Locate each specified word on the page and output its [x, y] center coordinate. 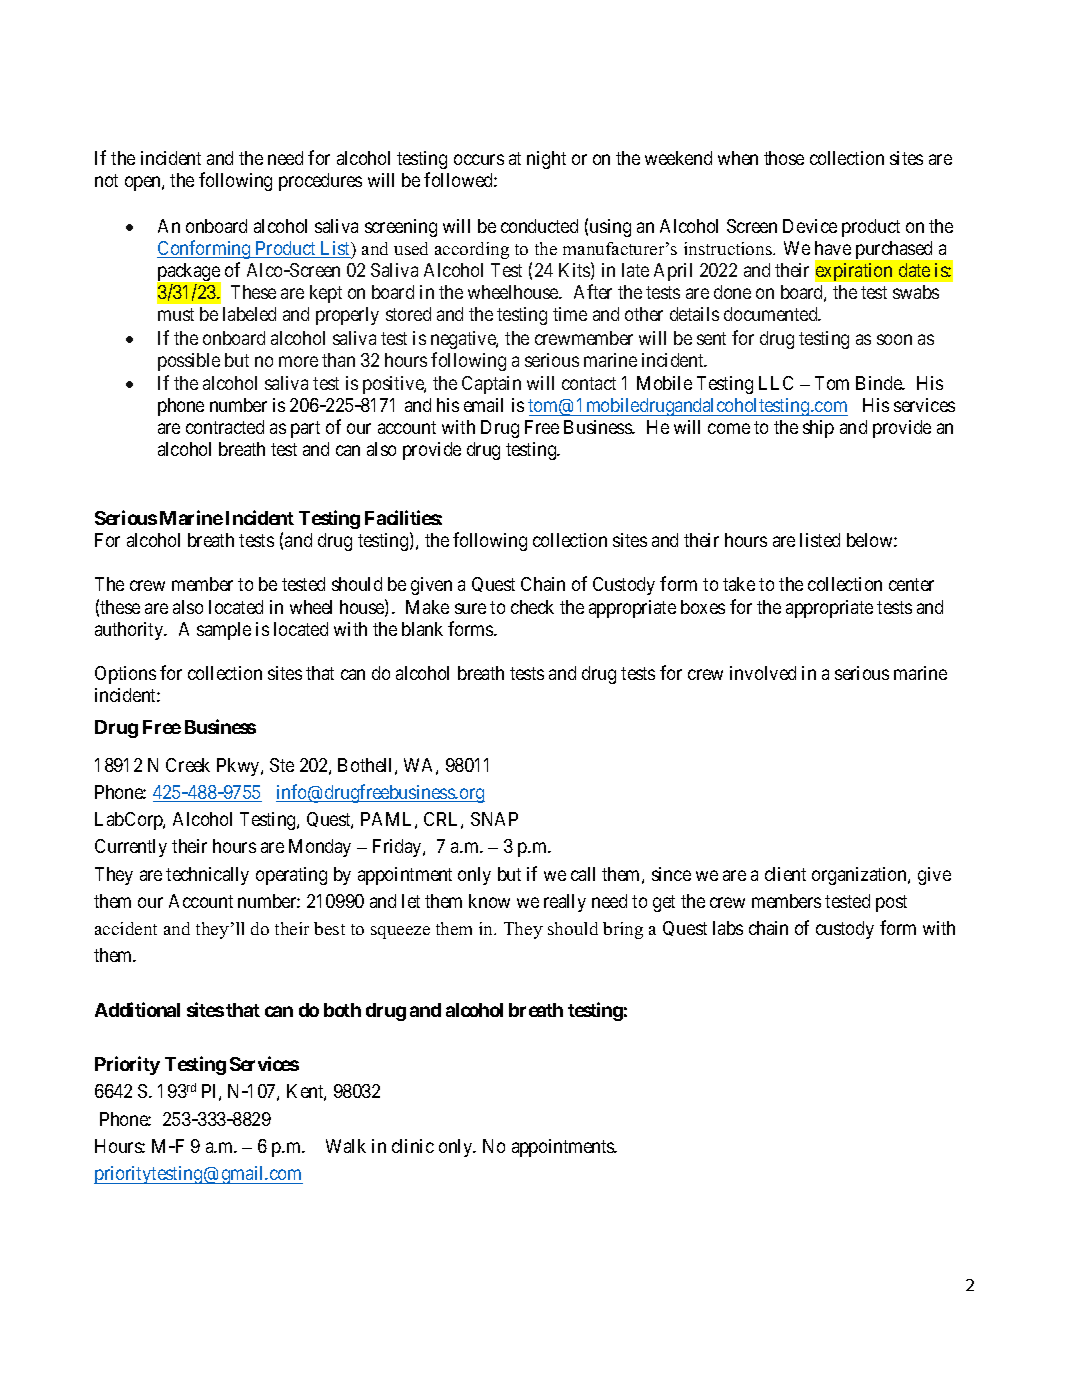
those [784, 158]
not [106, 180]
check [532, 607]
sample [224, 631]
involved [763, 673]
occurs [479, 159]
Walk [346, 1146]
